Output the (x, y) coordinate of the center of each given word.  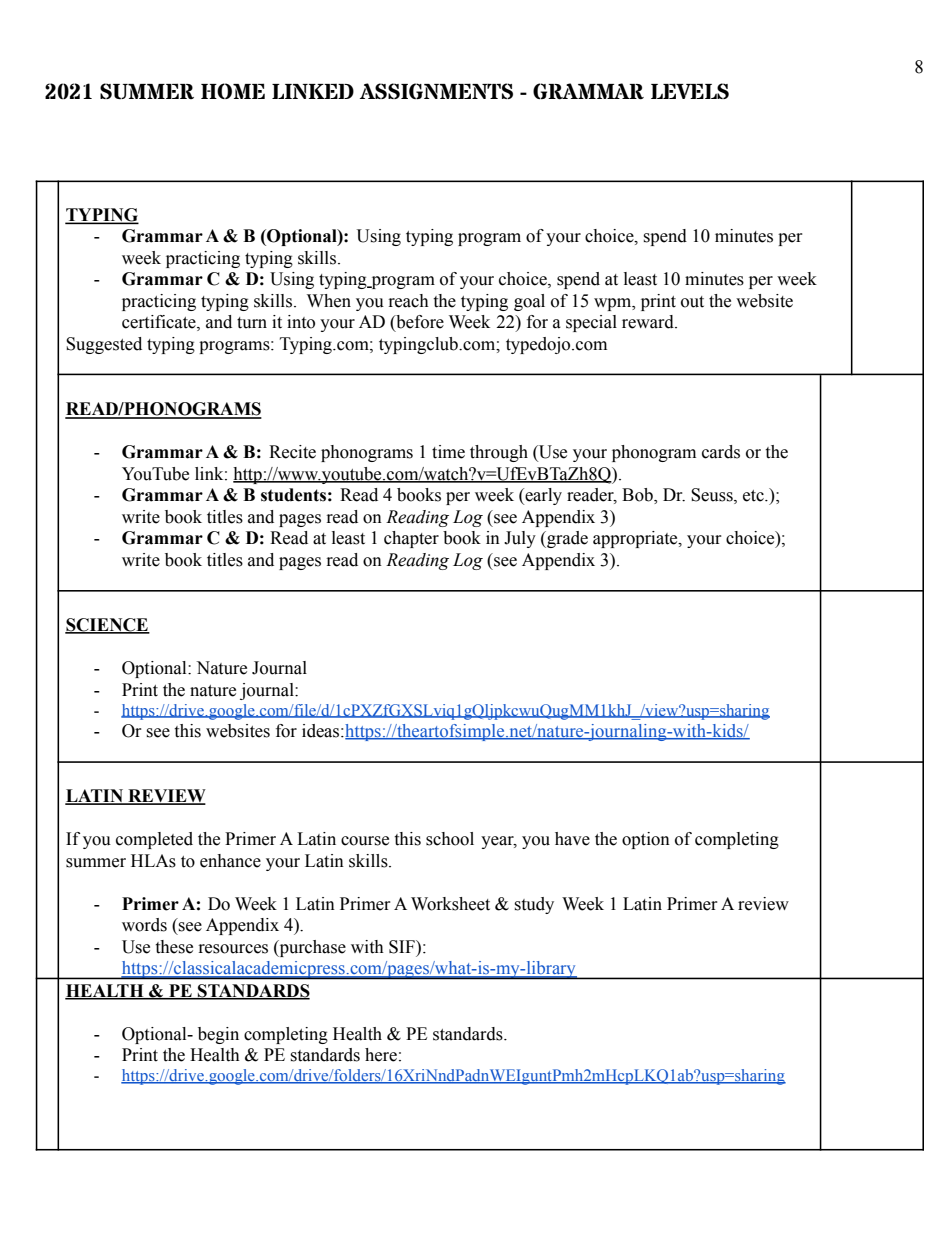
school (450, 839)
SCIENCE (107, 626)
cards (721, 452)
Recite (292, 452)
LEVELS (690, 91)
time (448, 452)
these (174, 947)
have (572, 839)
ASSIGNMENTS (436, 91)
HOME (233, 91)
